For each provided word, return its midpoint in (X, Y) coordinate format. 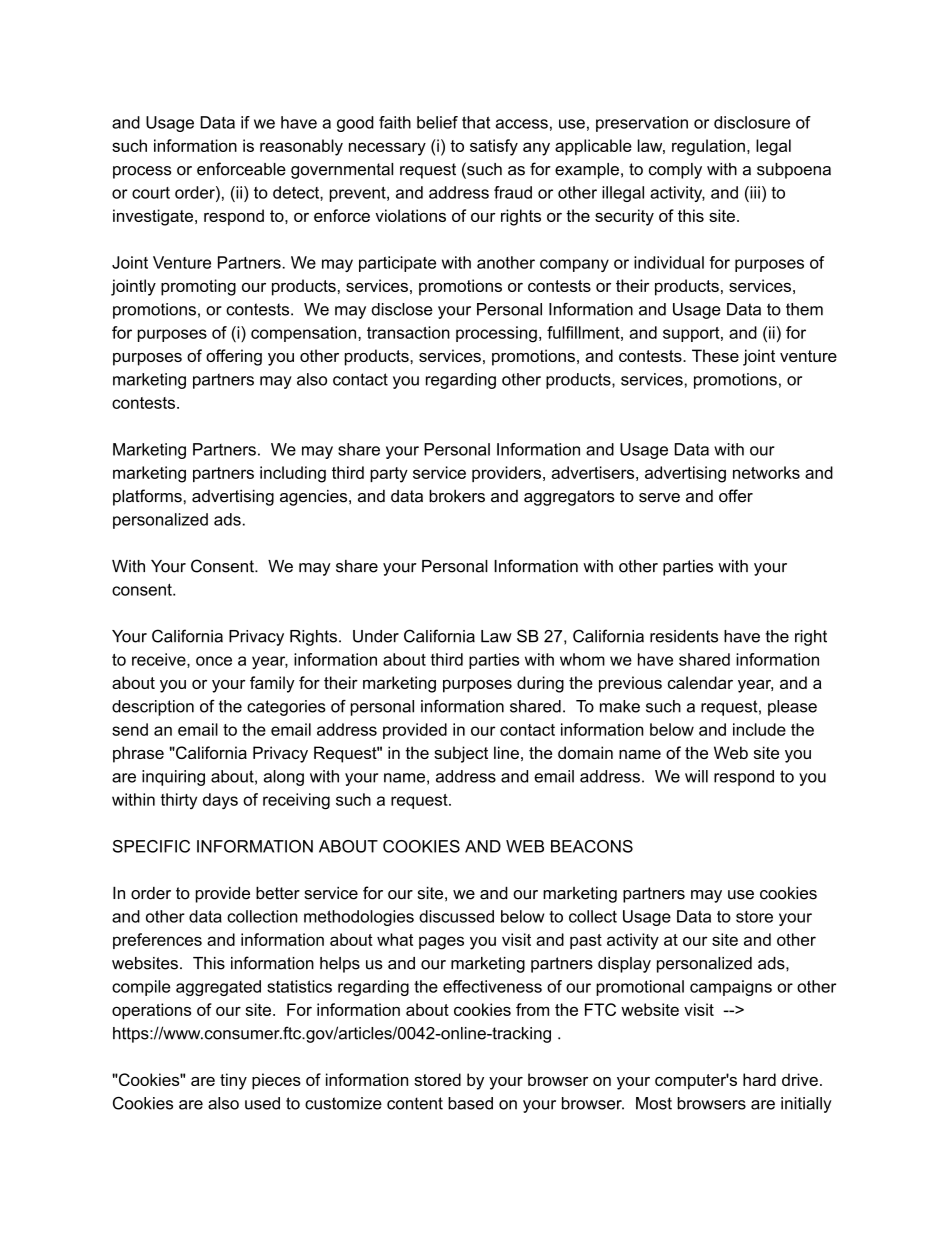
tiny (233, 1081)
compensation (305, 334)
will (696, 776)
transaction (408, 332)
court (151, 193)
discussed (456, 916)
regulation (708, 147)
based (470, 1103)
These (715, 355)
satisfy (494, 147)
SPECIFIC (151, 846)
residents (684, 636)
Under (376, 636)
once (214, 661)
